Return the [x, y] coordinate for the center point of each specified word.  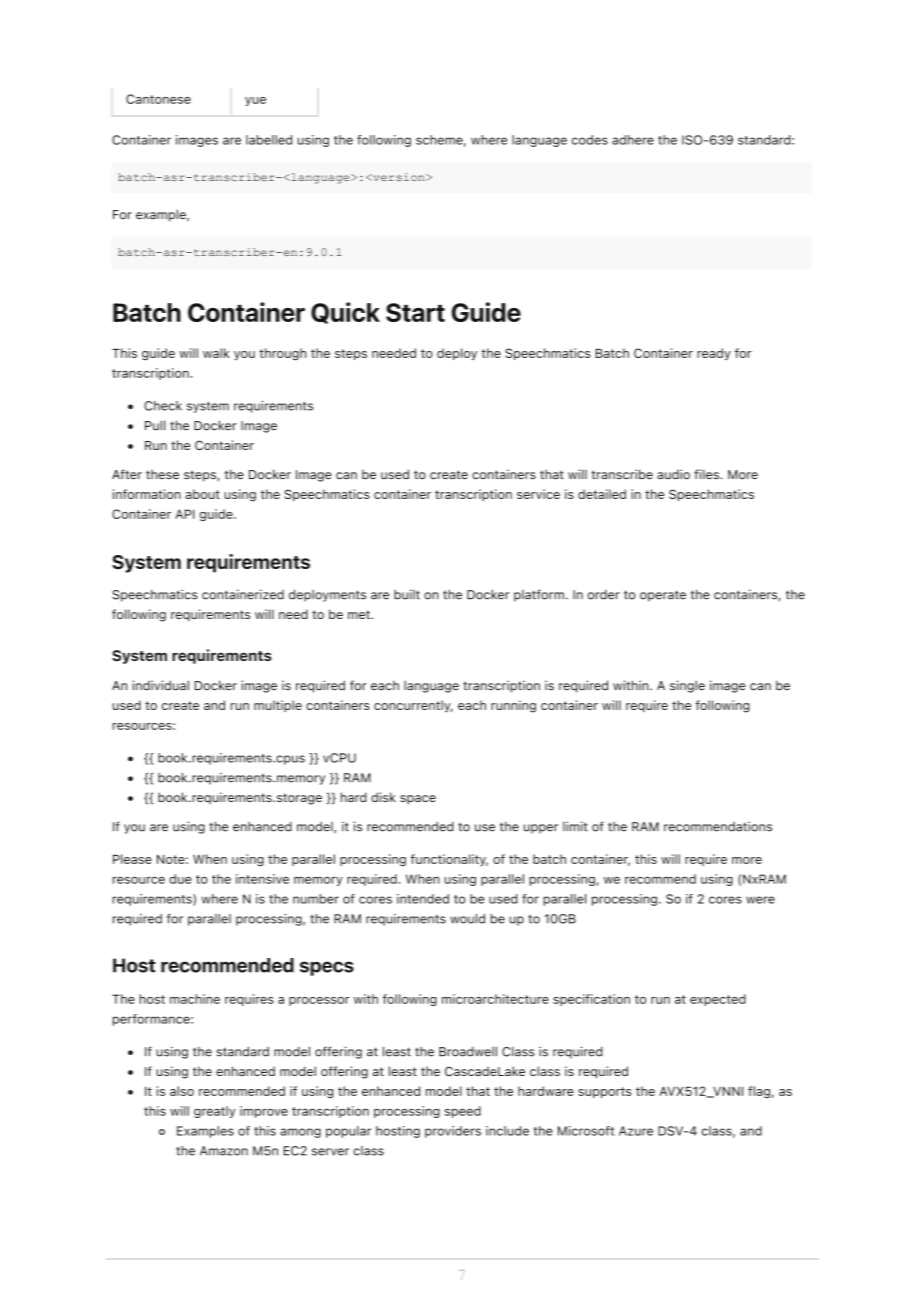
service [538, 494]
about [202, 494]
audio [673, 474]
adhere [633, 140]
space [418, 799]
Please [132, 859]
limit [575, 826]
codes [590, 140]
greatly [214, 1112]
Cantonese [158, 99]
